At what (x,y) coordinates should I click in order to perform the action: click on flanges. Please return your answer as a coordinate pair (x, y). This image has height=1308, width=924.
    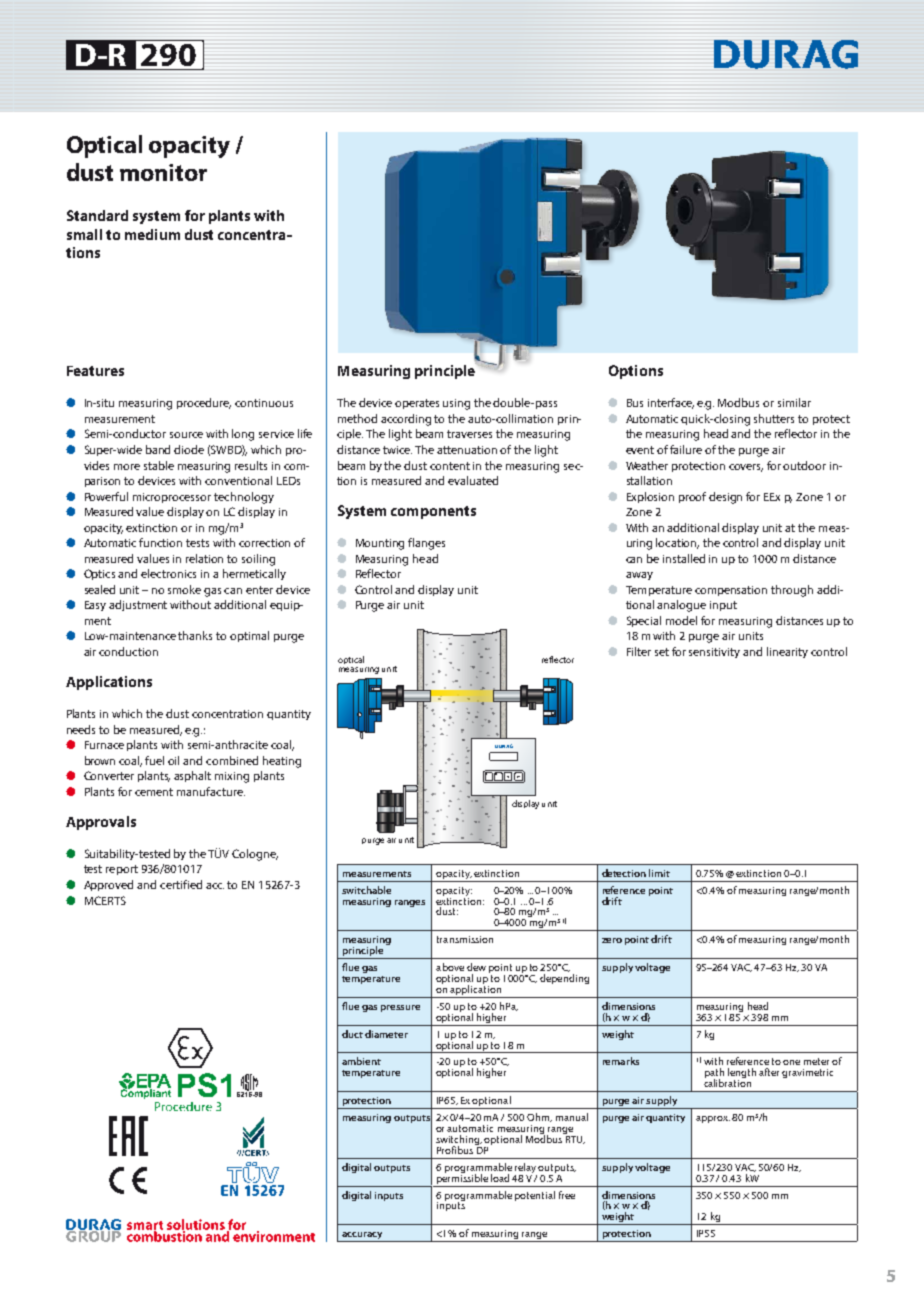
    Looking at the image, I should click on (426, 544).
